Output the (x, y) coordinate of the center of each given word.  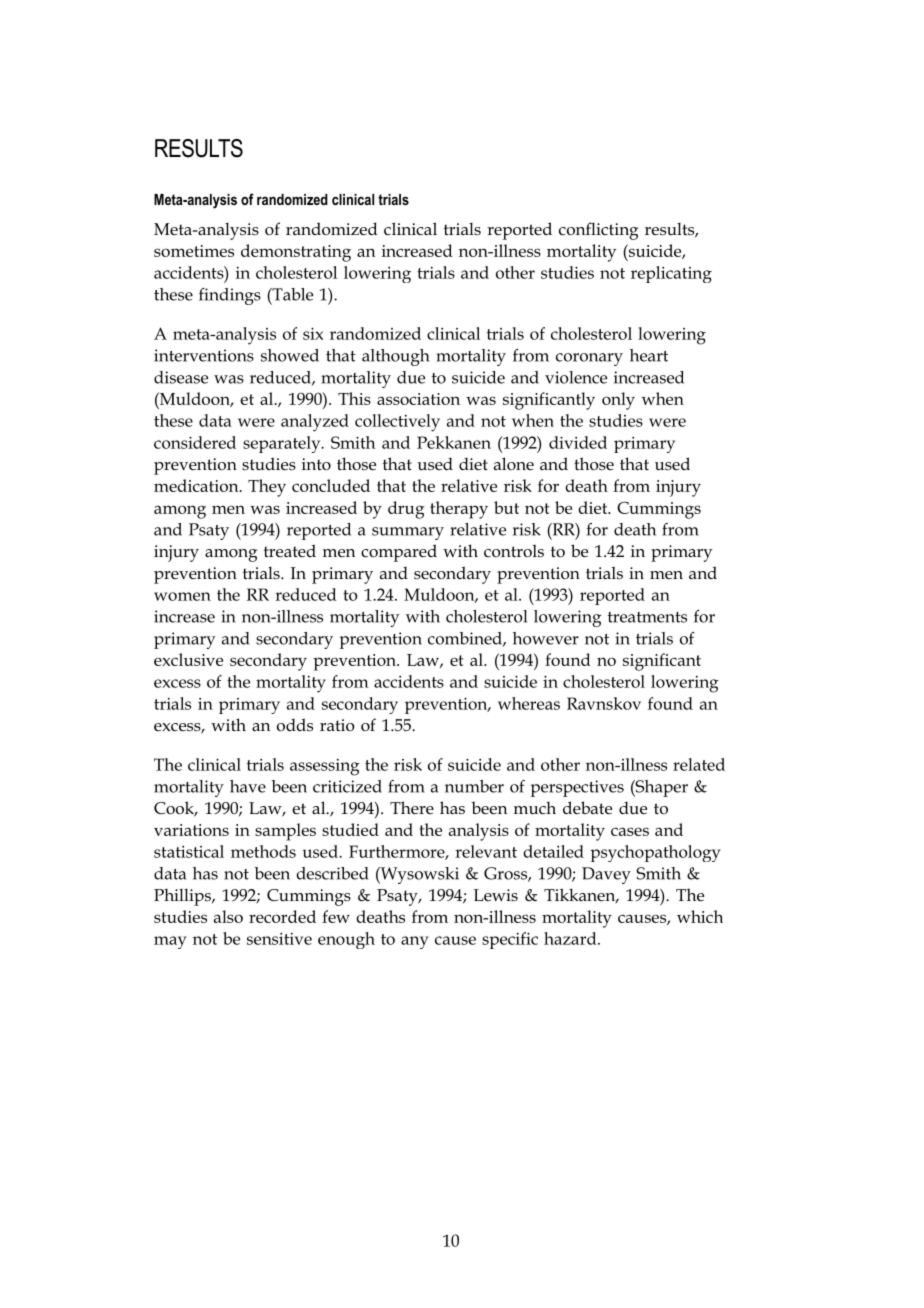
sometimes (194, 251)
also (228, 916)
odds (295, 725)
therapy (459, 510)
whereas (529, 703)
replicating (671, 274)
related (699, 764)
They (267, 488)
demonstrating (296, 253)
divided (578, 442)
